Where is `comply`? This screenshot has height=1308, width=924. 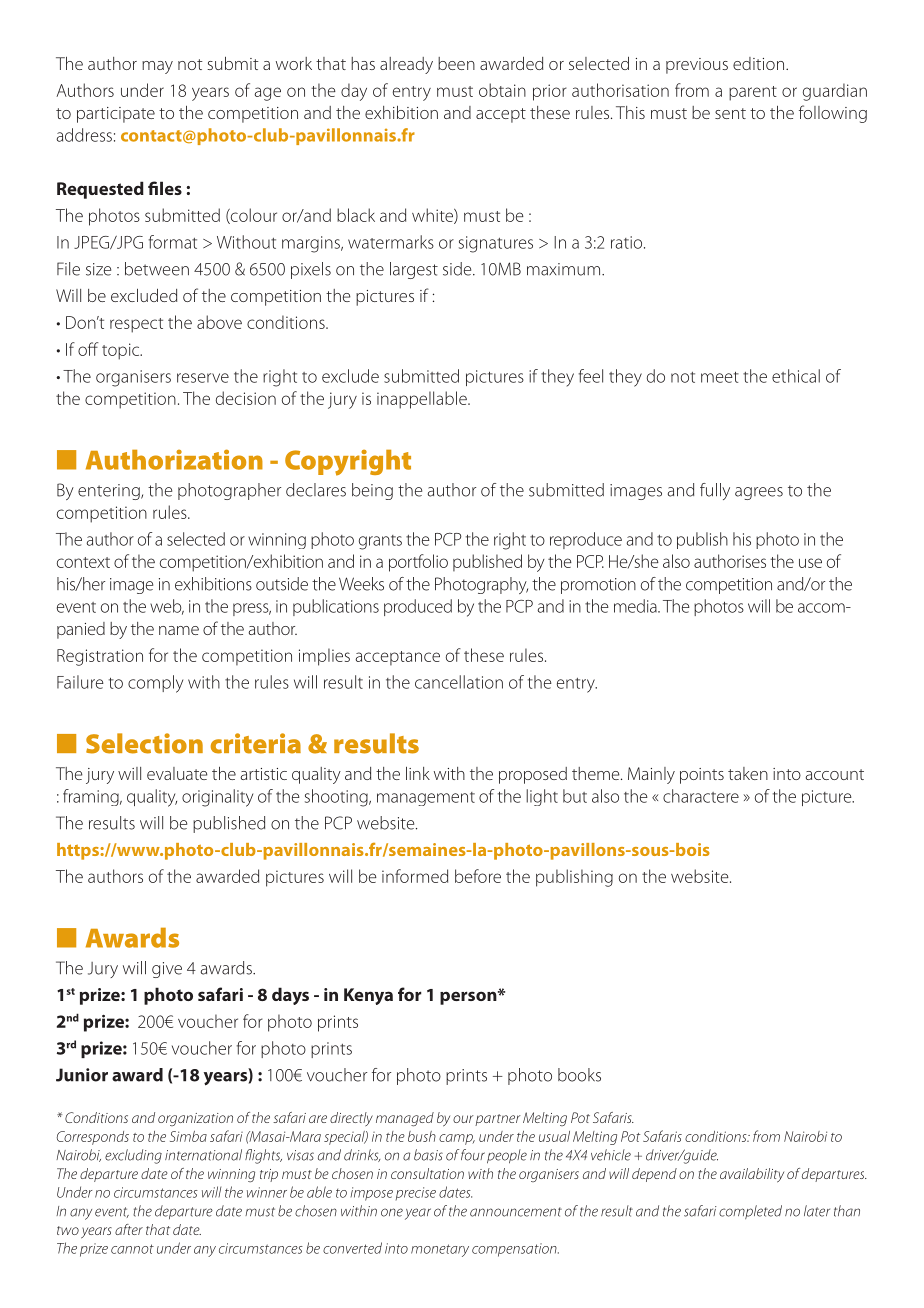
comply is located at coordinates (155, 684).
